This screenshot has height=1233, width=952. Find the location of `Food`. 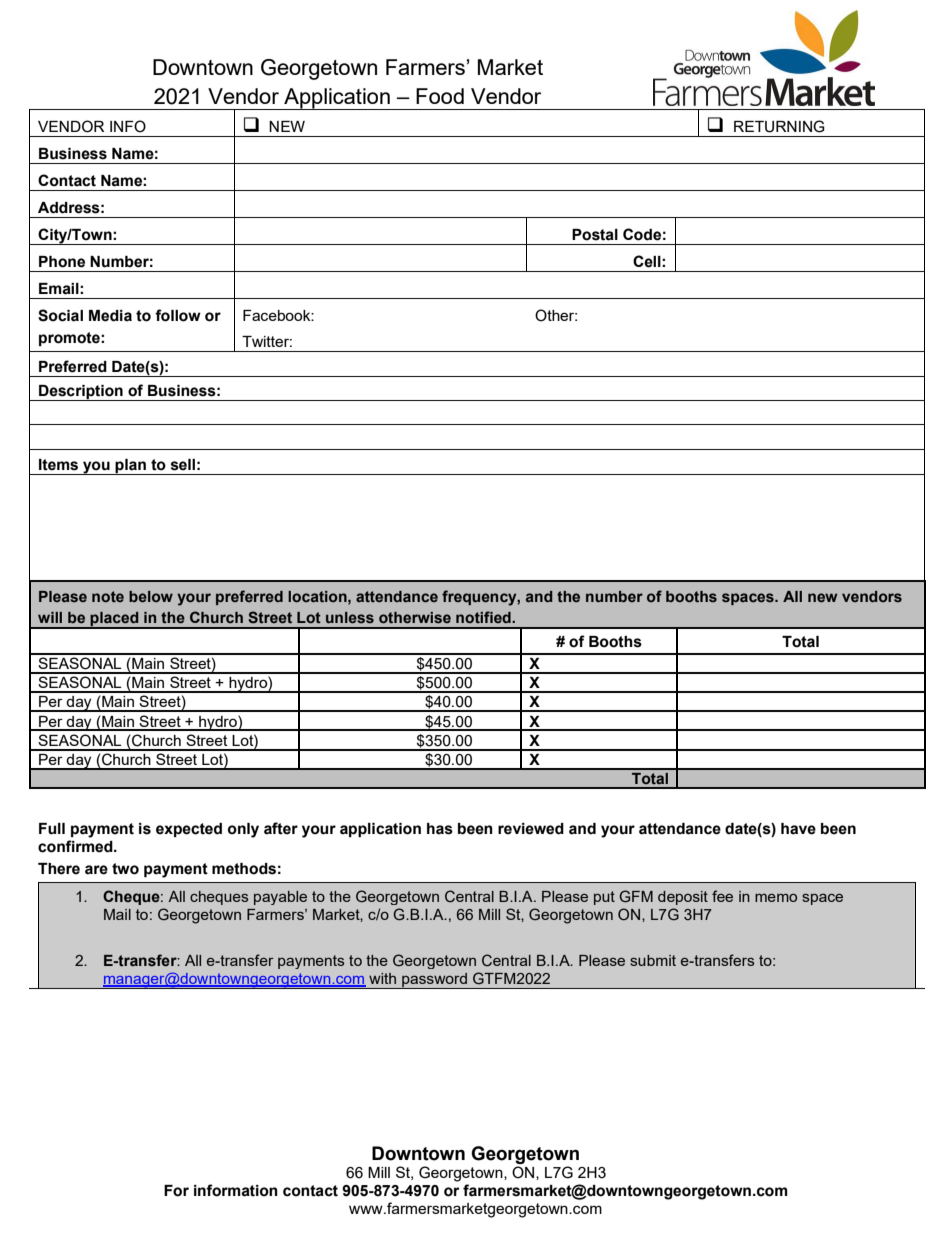

Food is located at coordinates (440, 96).
